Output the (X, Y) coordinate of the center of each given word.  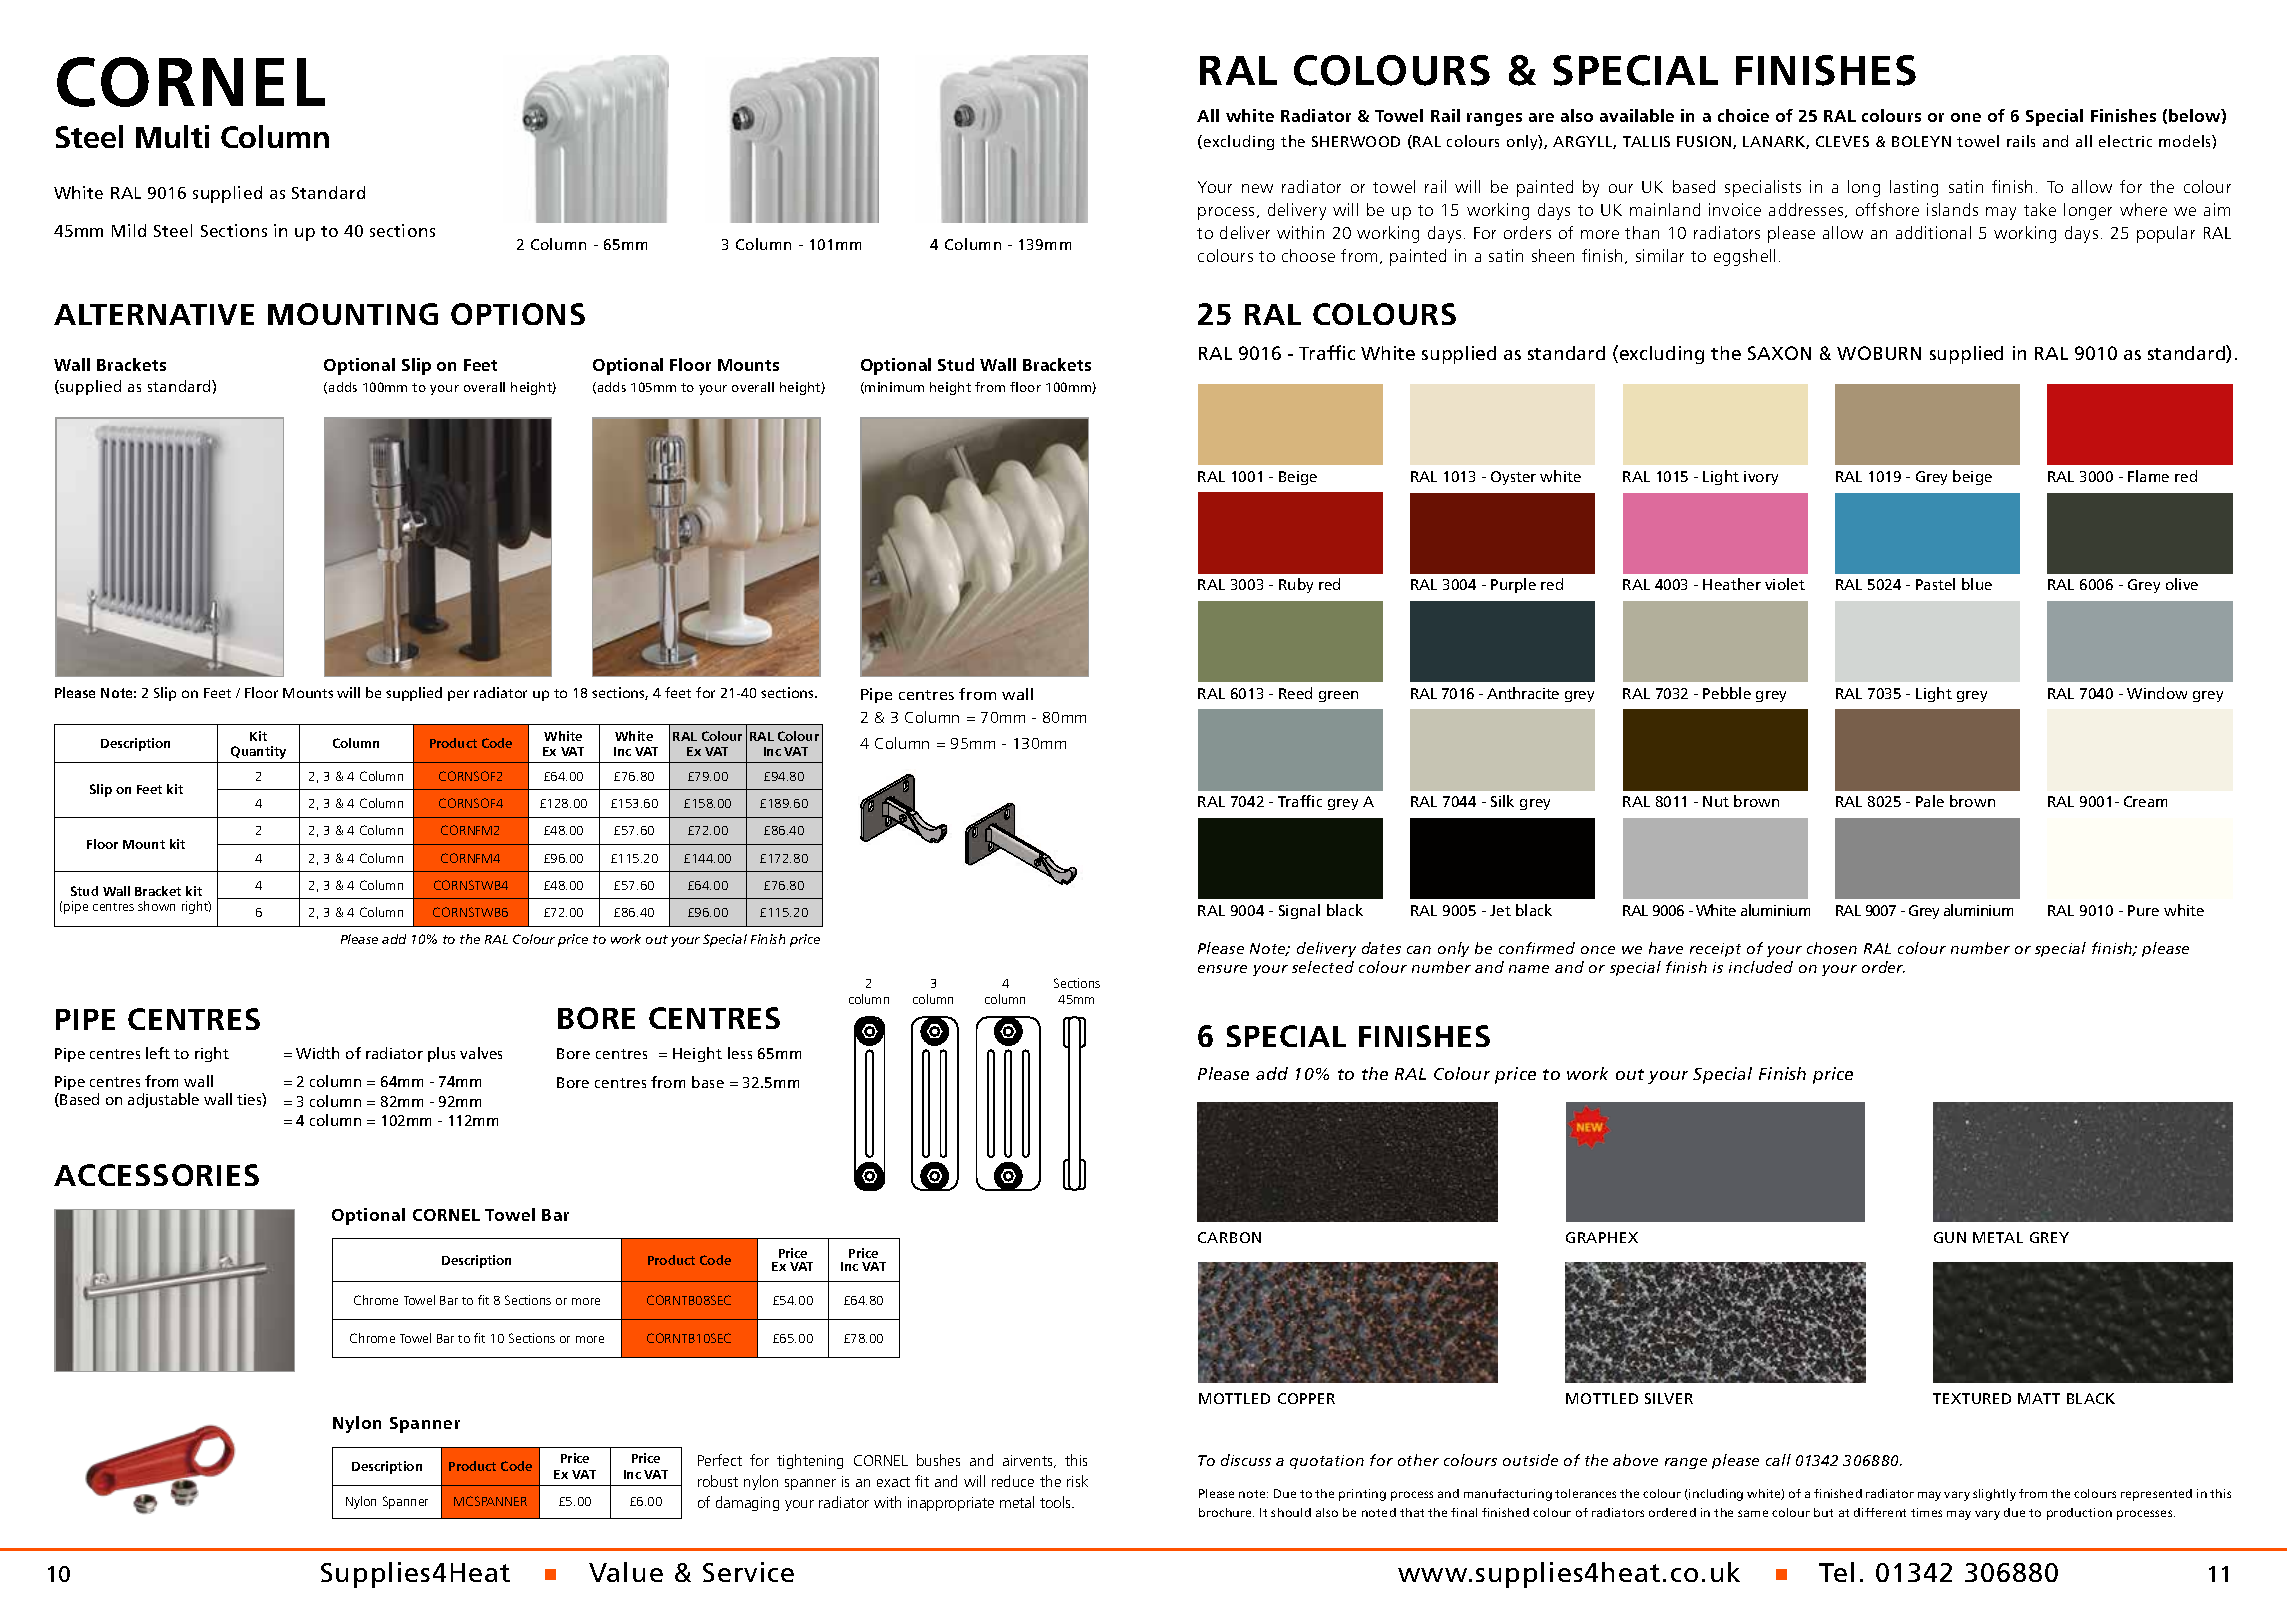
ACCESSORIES (156, 1175)
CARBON (1229, 1237)
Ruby (1296, 585)
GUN (1950, 1237)
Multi (172, 136)
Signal (1299, 911)
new (1257, 188)
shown (156, 906)
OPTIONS (518, 314)
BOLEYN (1921, 141)
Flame (2148, 476)
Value (626, 1572)
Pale (1930, 801)
